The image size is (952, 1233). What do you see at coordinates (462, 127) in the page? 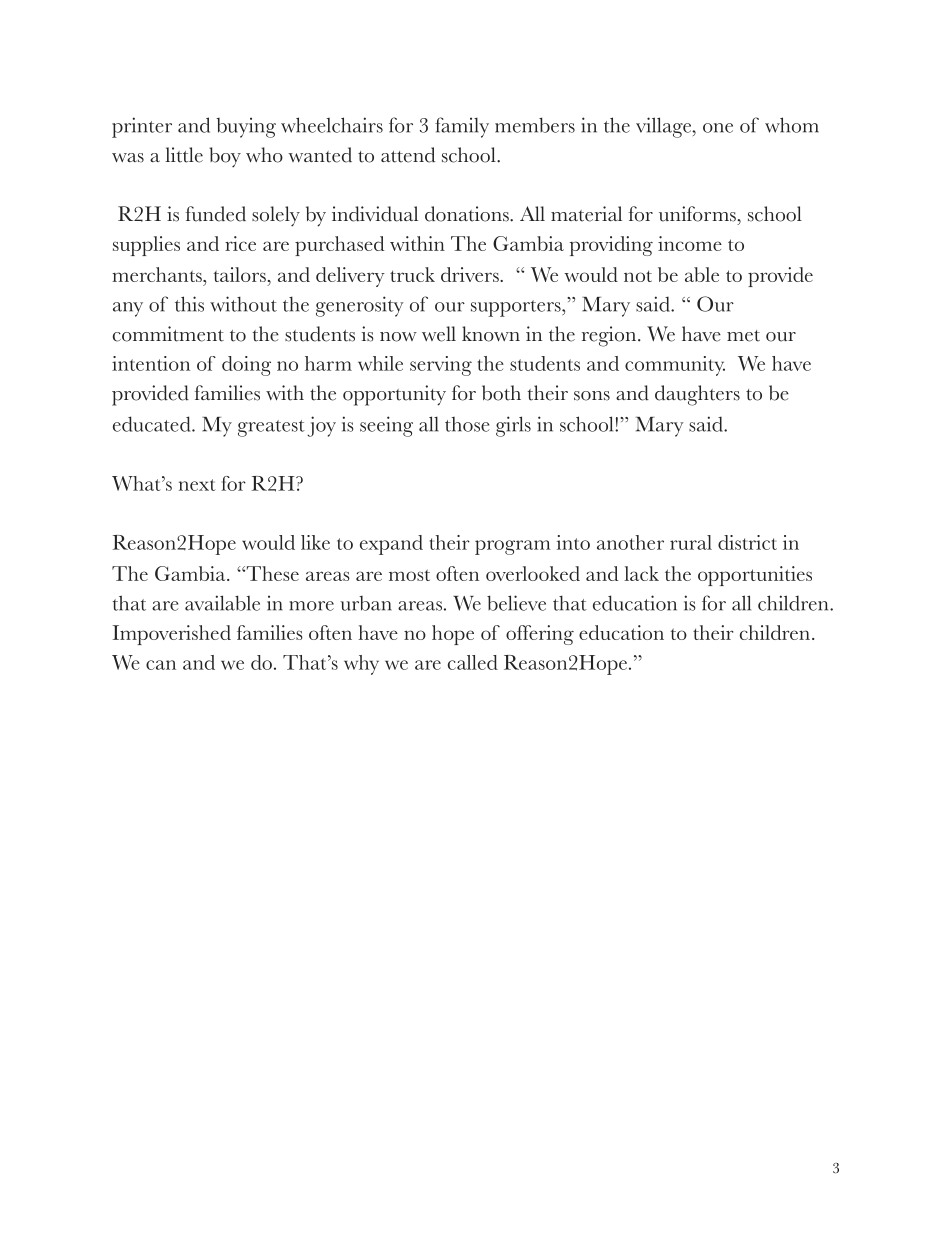
I see `family` at bounding box center [462, 127].
